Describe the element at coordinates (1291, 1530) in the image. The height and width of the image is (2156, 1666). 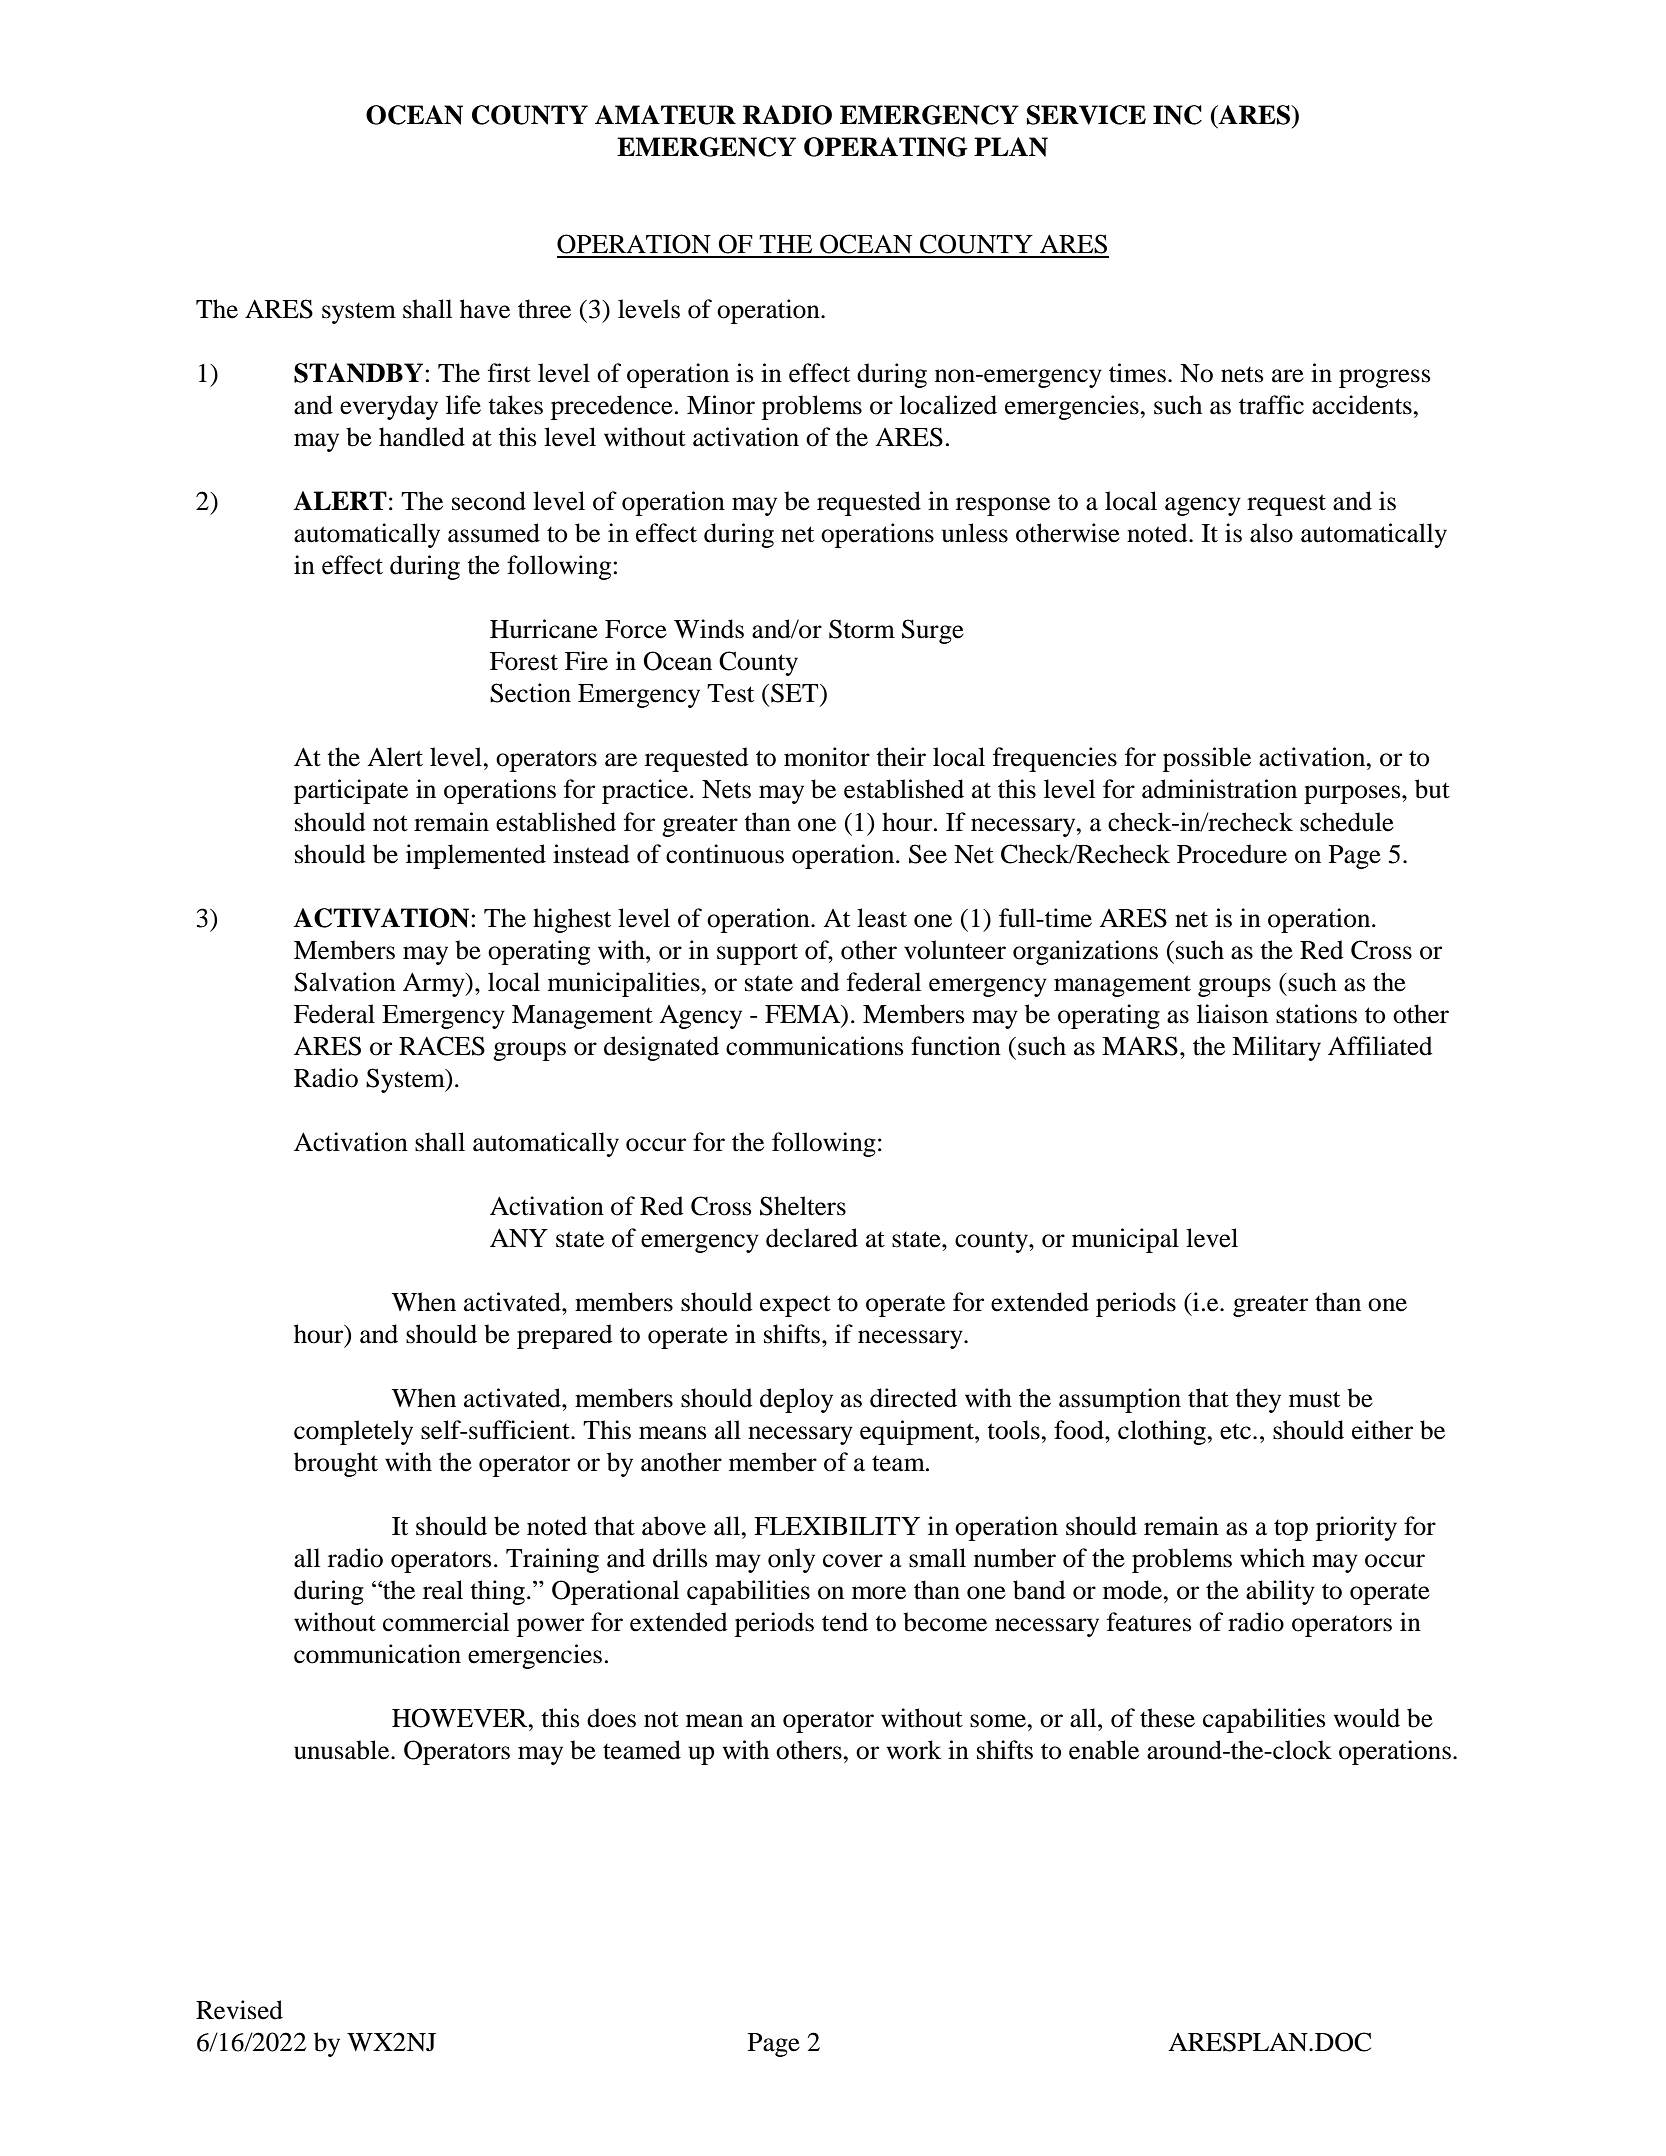
I see `top` at that location.
